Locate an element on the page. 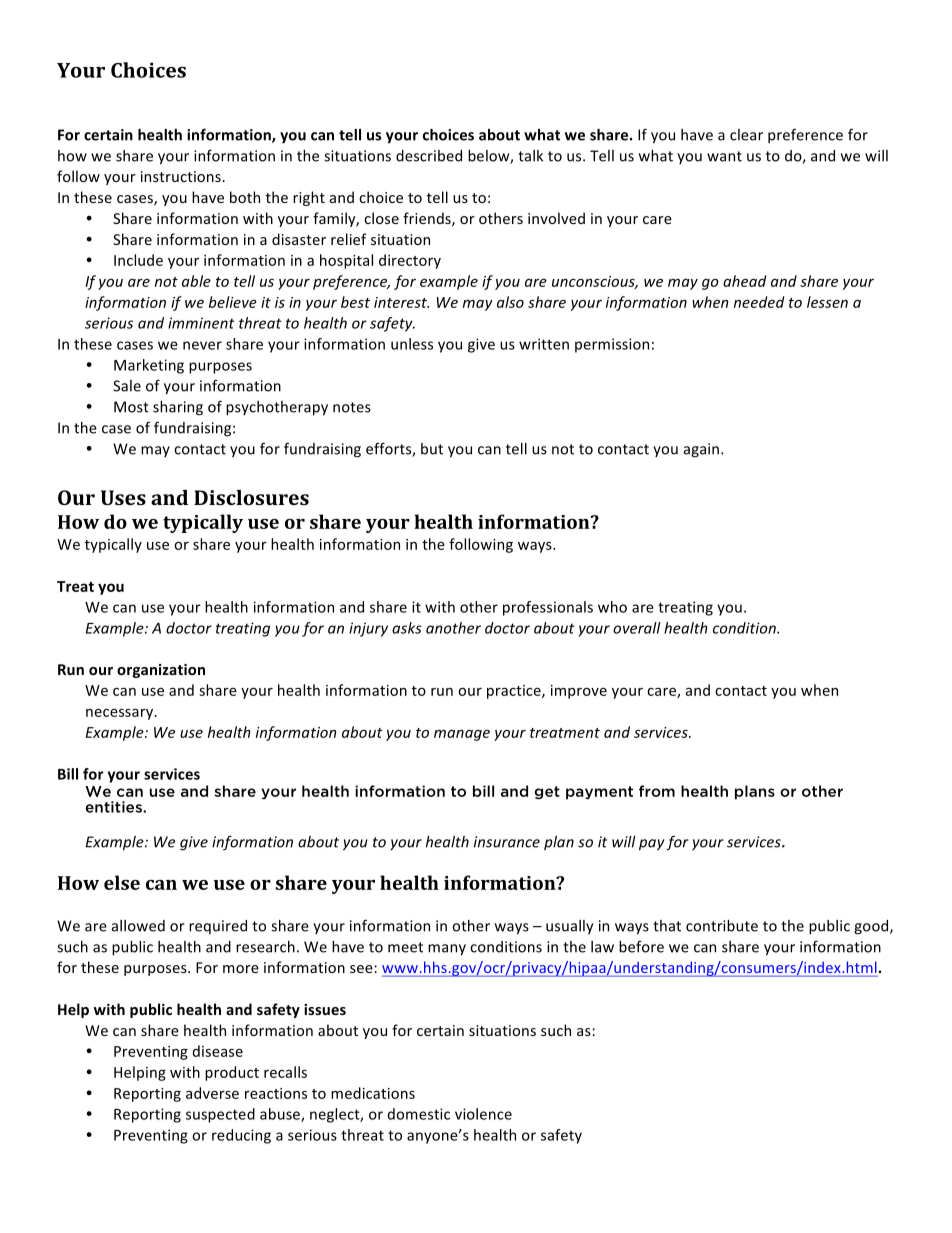 Image resolution: width=952 pixels, height=1233 pixels. else is located at coordinates (122, 882).
